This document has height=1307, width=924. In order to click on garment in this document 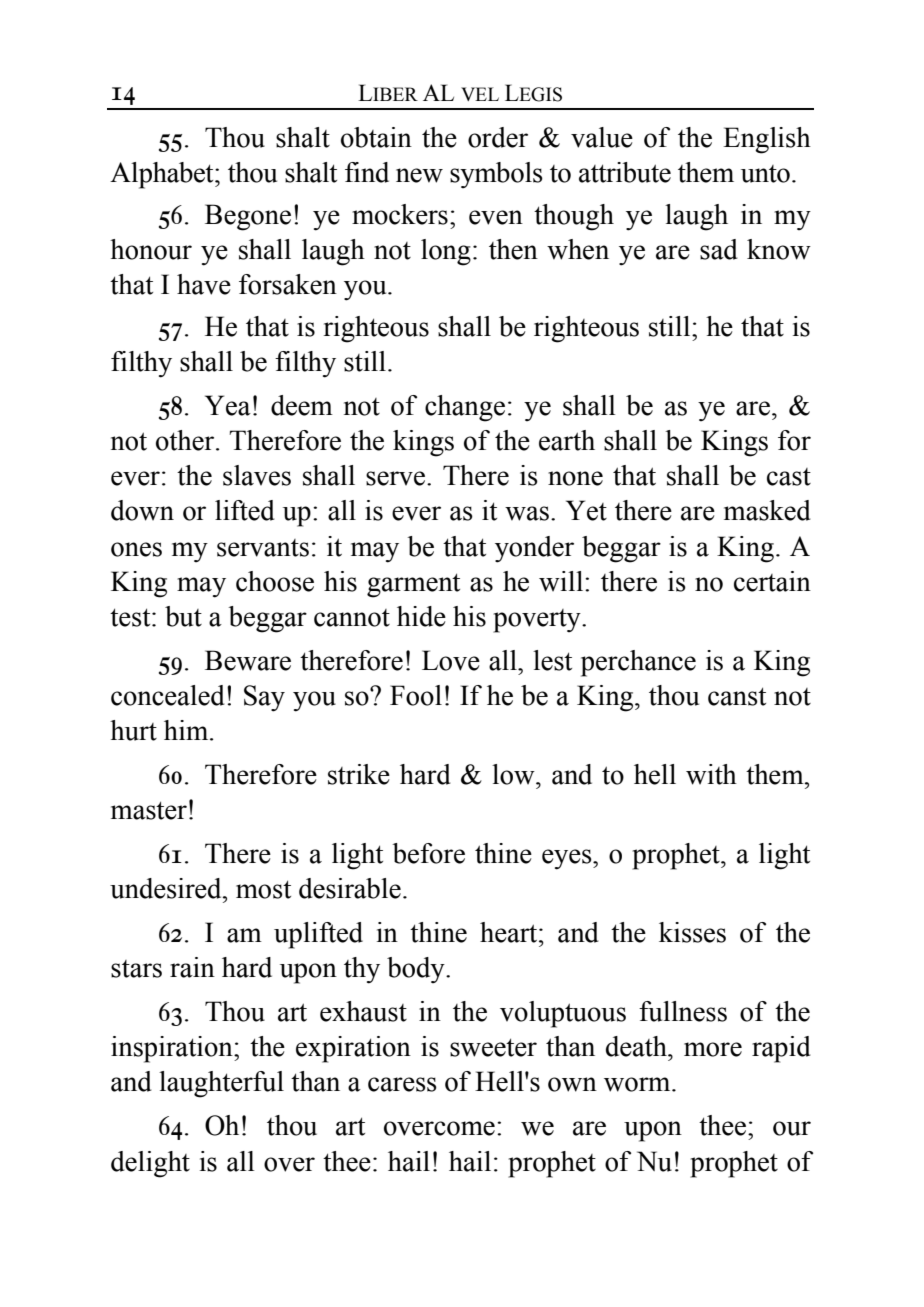, I will do `click(413, 585)`.
